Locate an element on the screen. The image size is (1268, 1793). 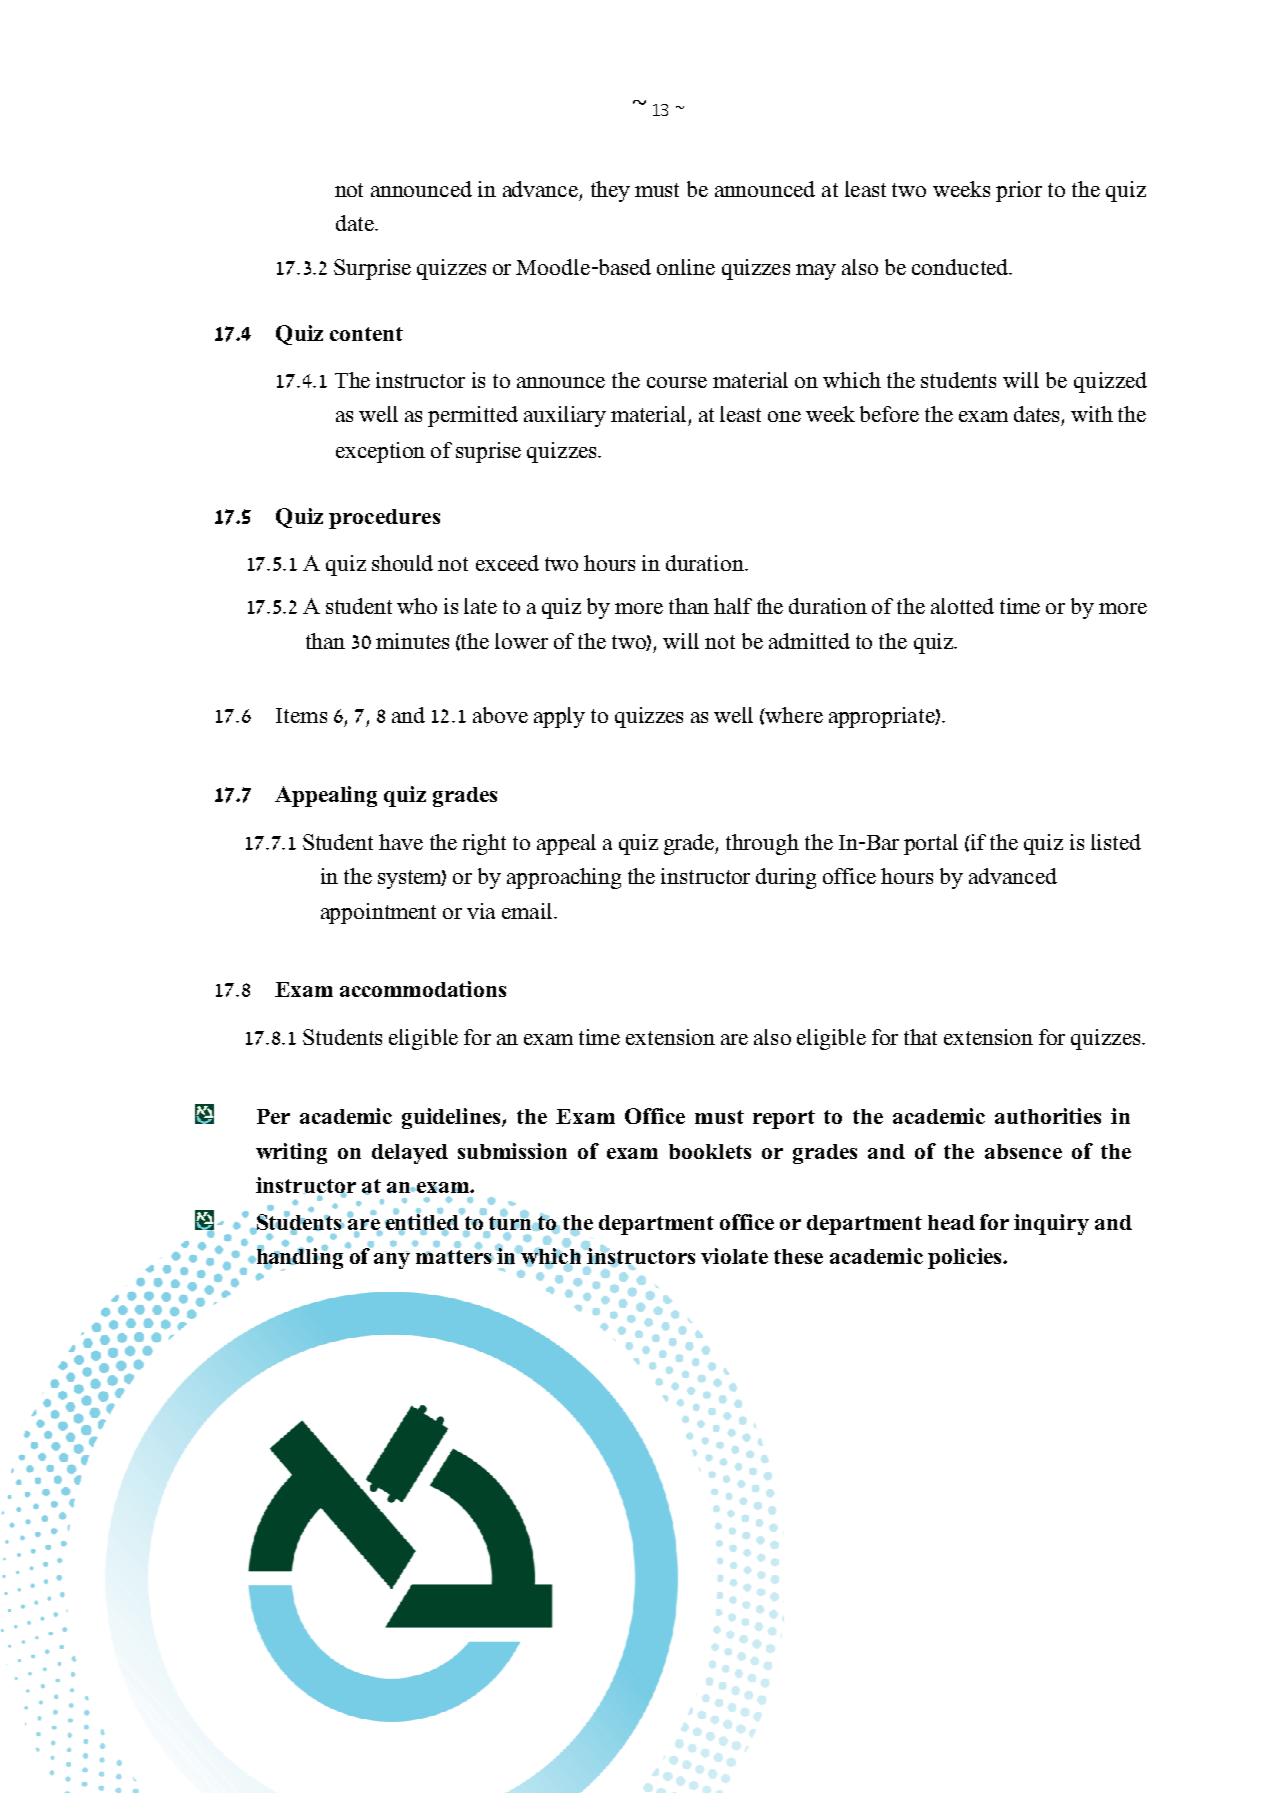
entitled is located at coordinates (423, 1222).
